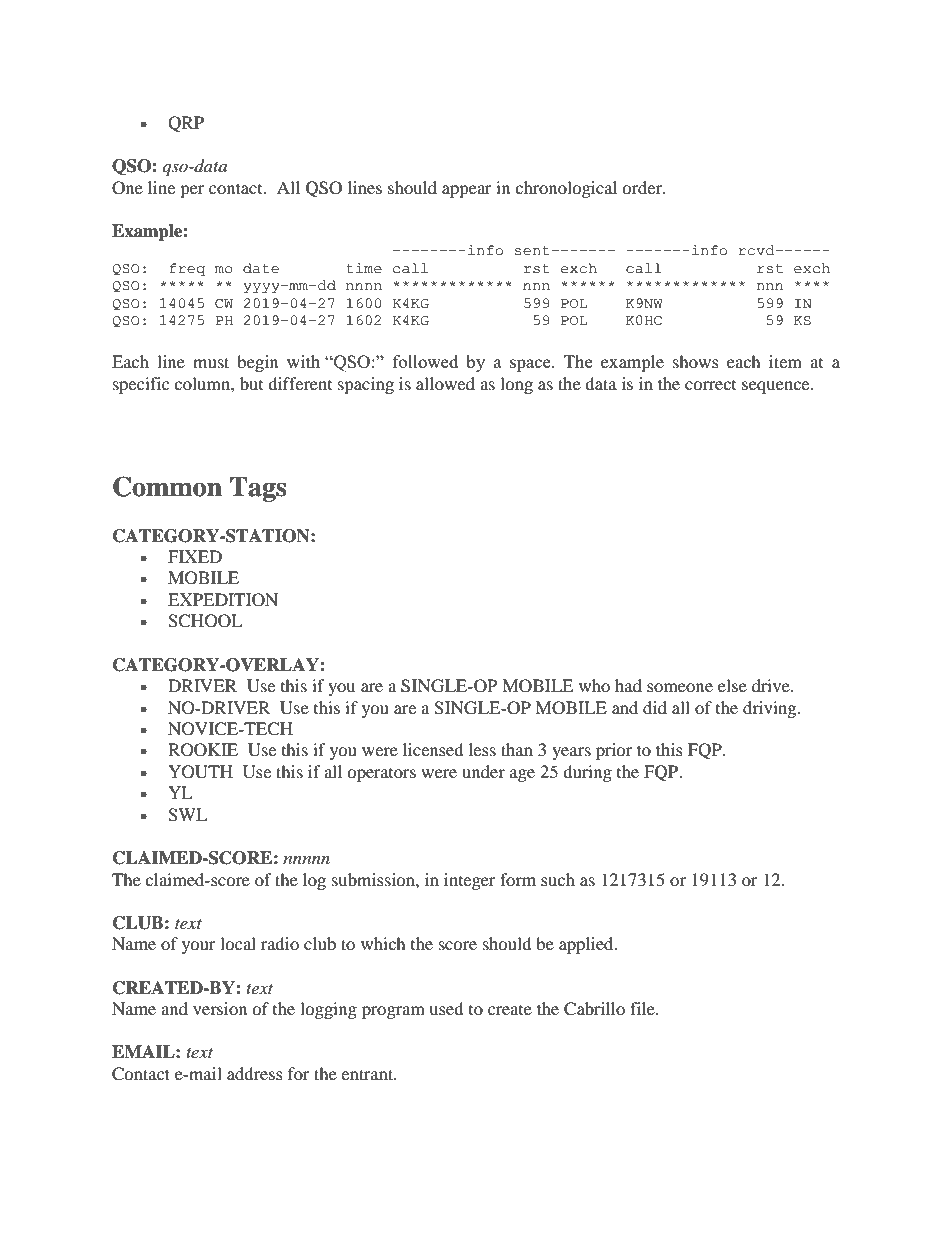  Describe the element at coordinates (446, 1008) in the screenshot. I see `used` at that location.
